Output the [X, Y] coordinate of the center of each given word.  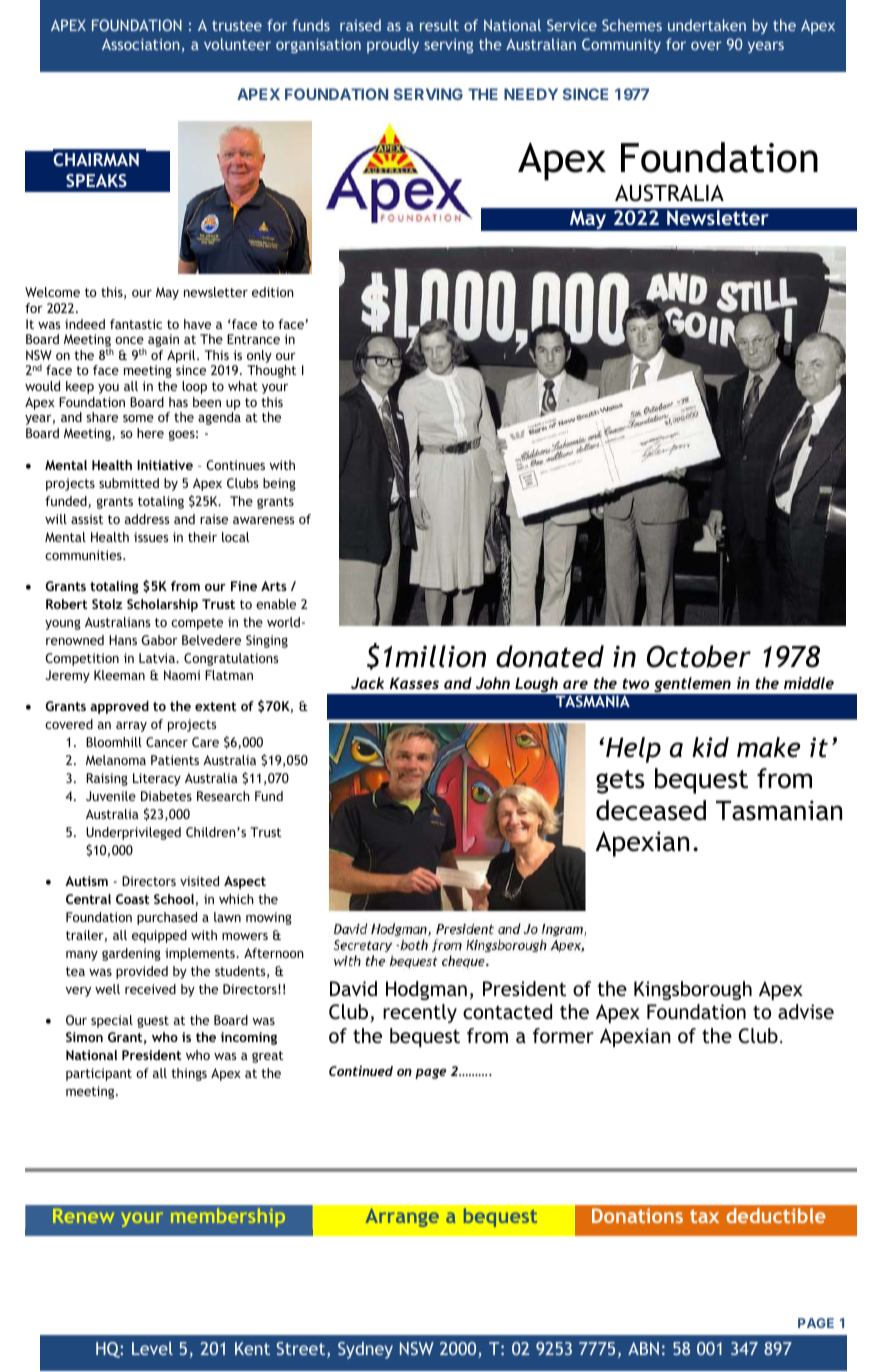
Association [141, 44]
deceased [651, 810]
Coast [132, 899]
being [279, 484]
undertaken [707, 25]
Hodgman [426, 990]
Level [152, 1348]
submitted [129, 483]
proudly [393, 45]
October [699, 656]
